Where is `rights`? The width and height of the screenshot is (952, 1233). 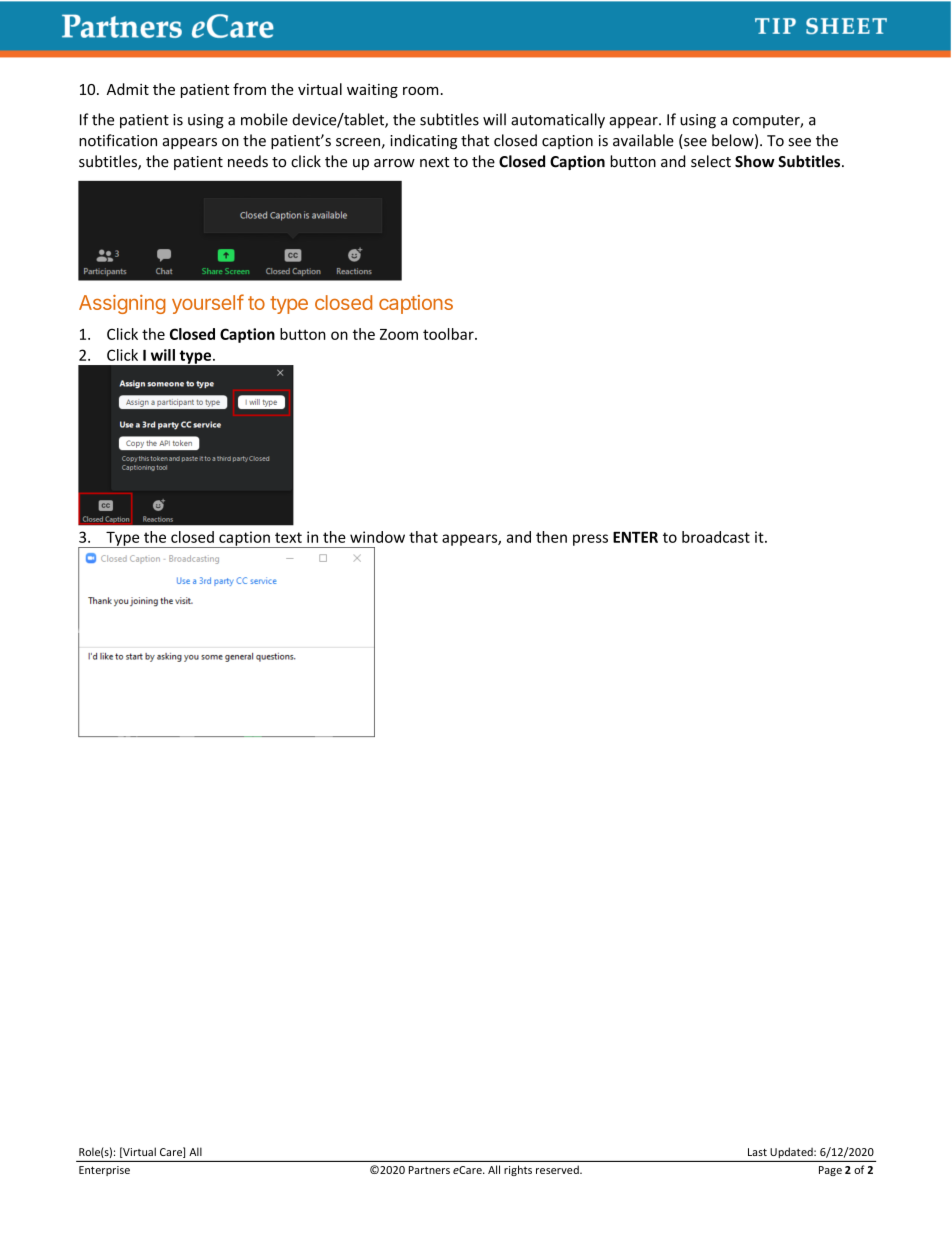
rights is located at coordinates (518, 1170).
